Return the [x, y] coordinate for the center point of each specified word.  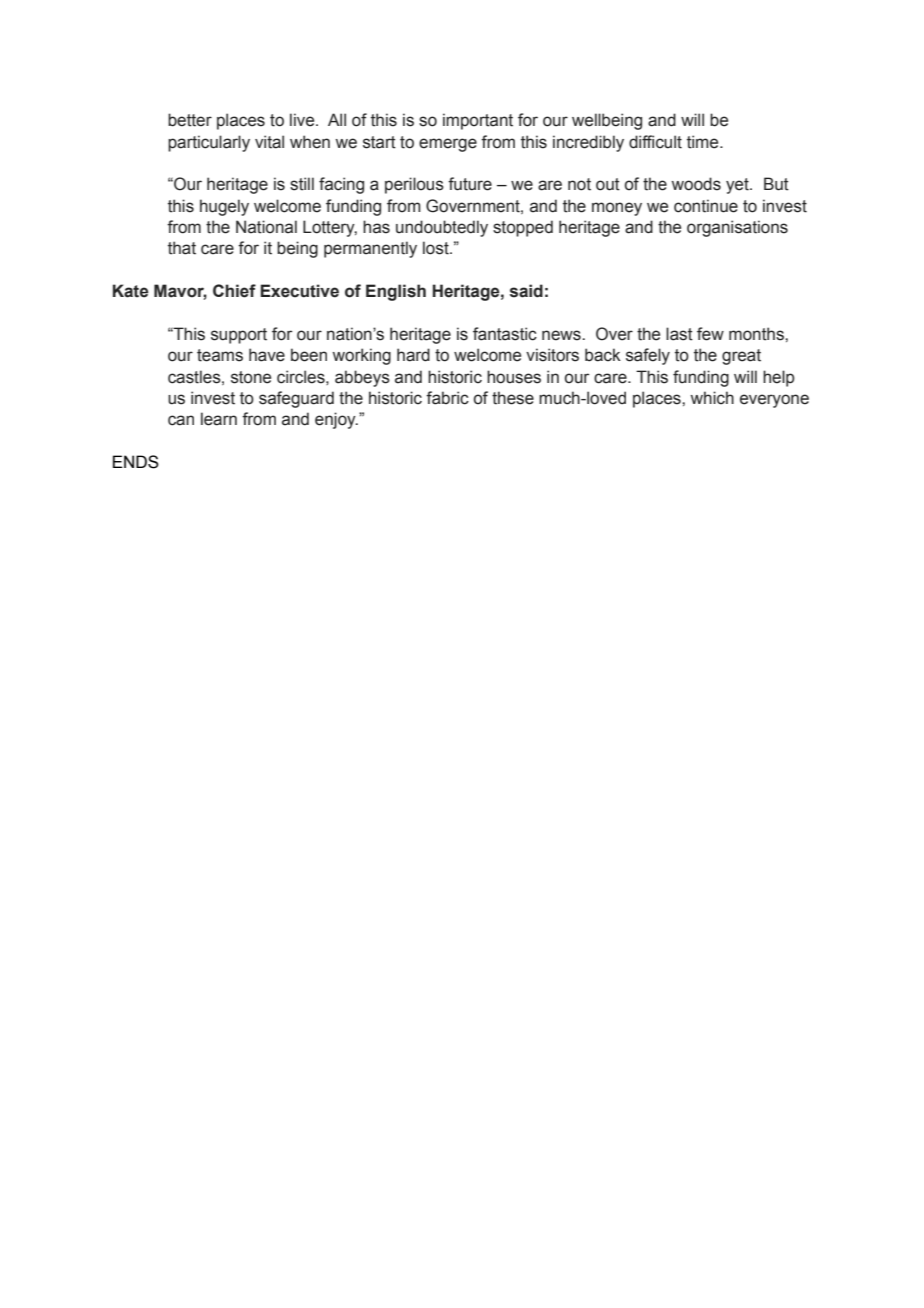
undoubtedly [442, 228]
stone [251, 377]
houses [514, 377]
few [710, 334]
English [396, 292]
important [478, 121]
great [741, 357]
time [704, 142]
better [190, 120]
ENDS [136, 462]
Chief [234, 291]
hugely [224, 207]
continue [706, 206]
